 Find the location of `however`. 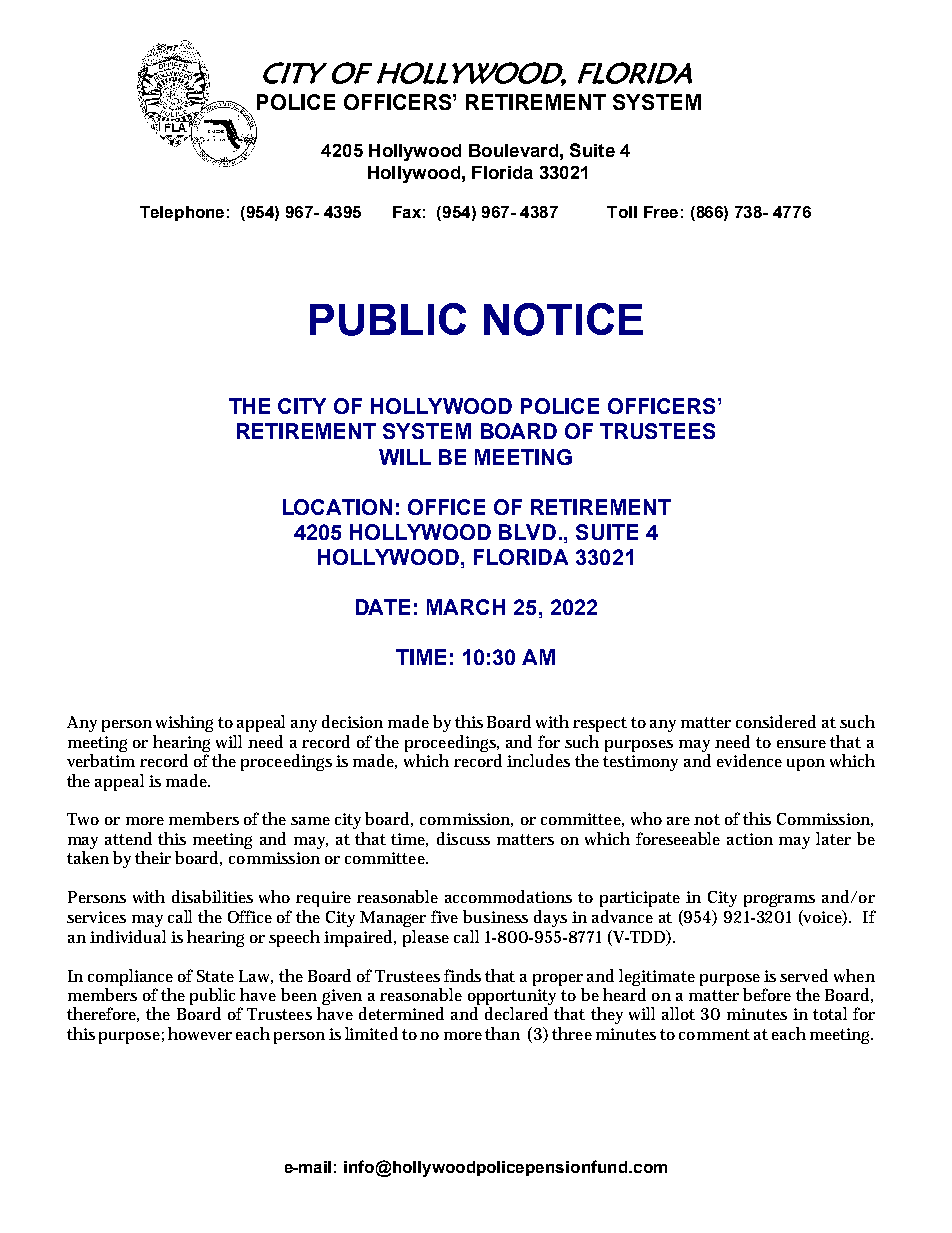

however is located at coordinates (200, 1033).
